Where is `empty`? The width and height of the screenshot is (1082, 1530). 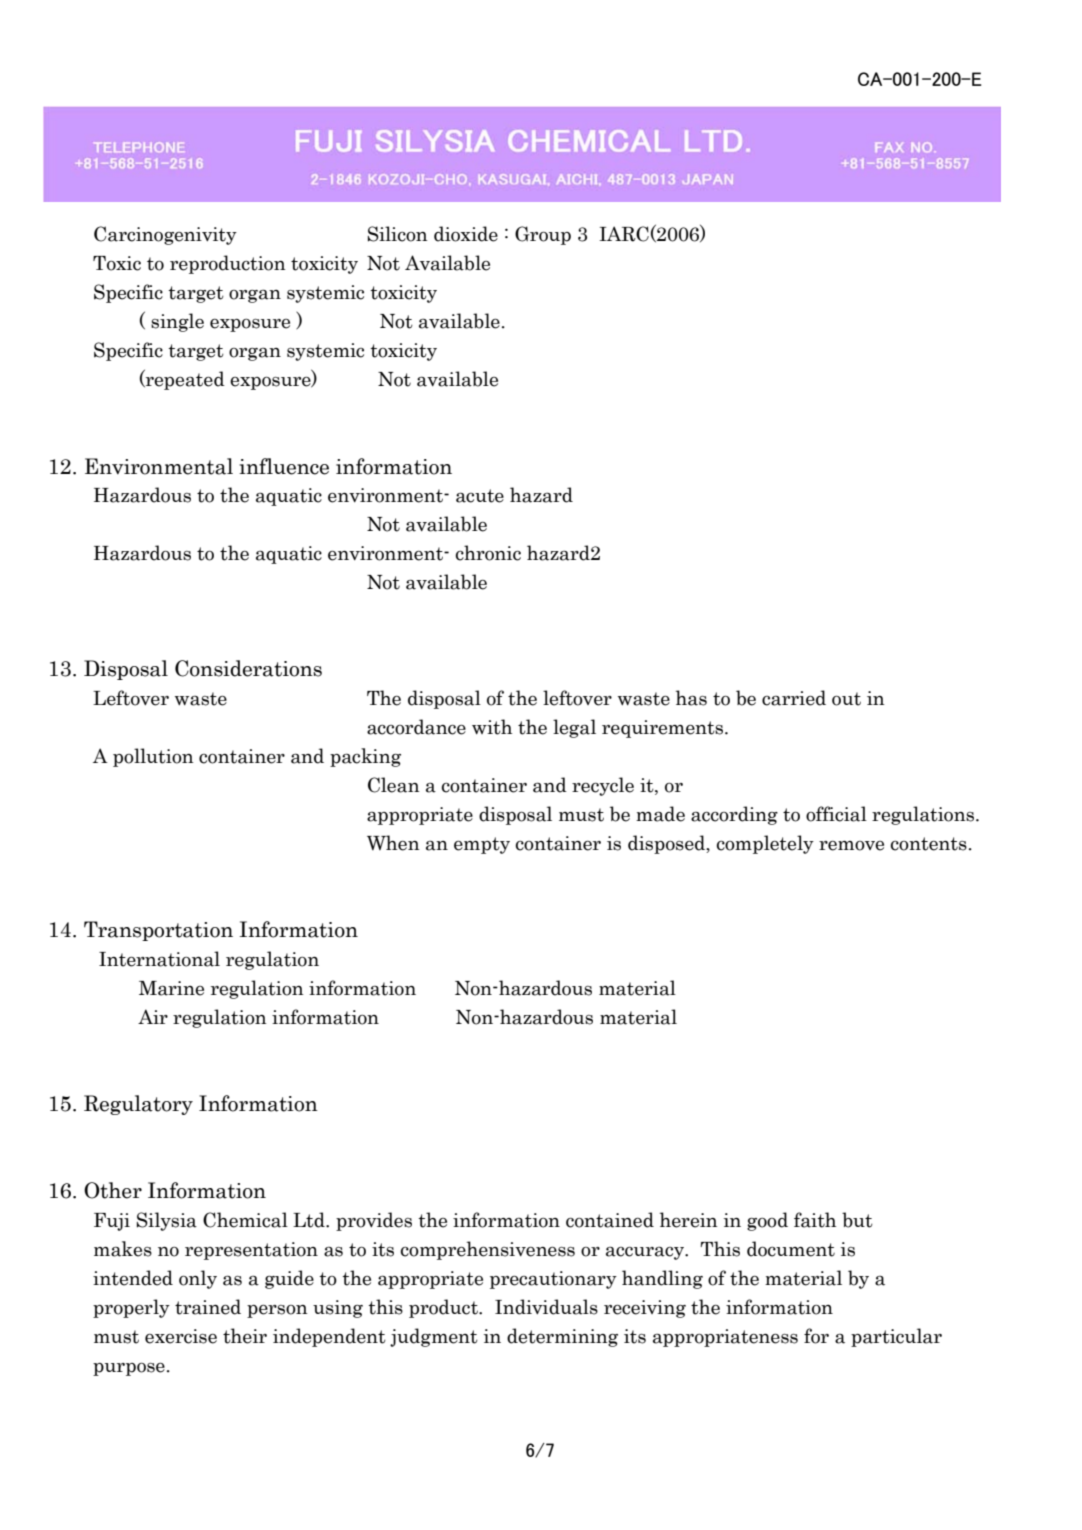 empty is located at coordinates (482, 845).
